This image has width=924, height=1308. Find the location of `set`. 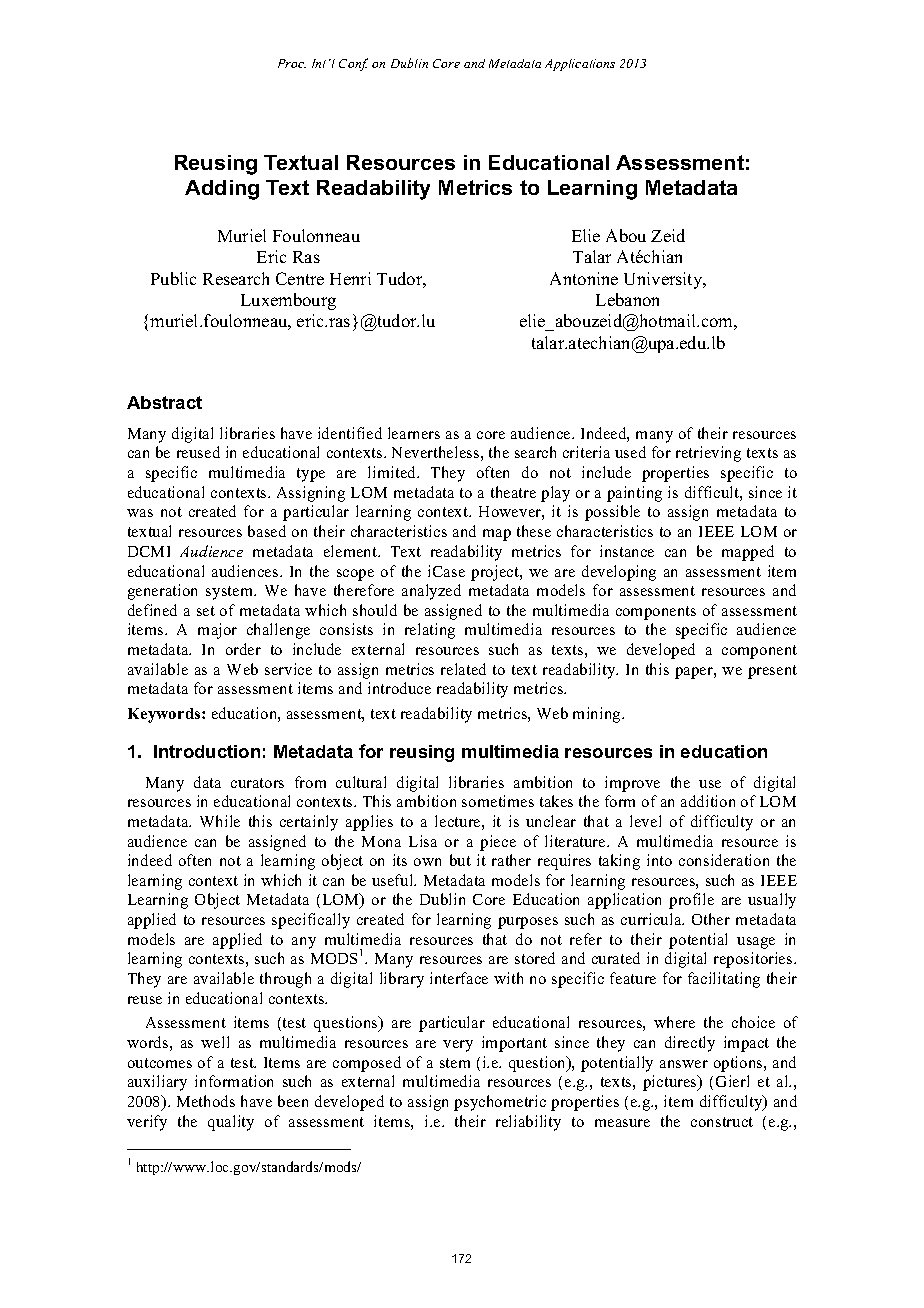

set is located at coordinates (206, 611).
